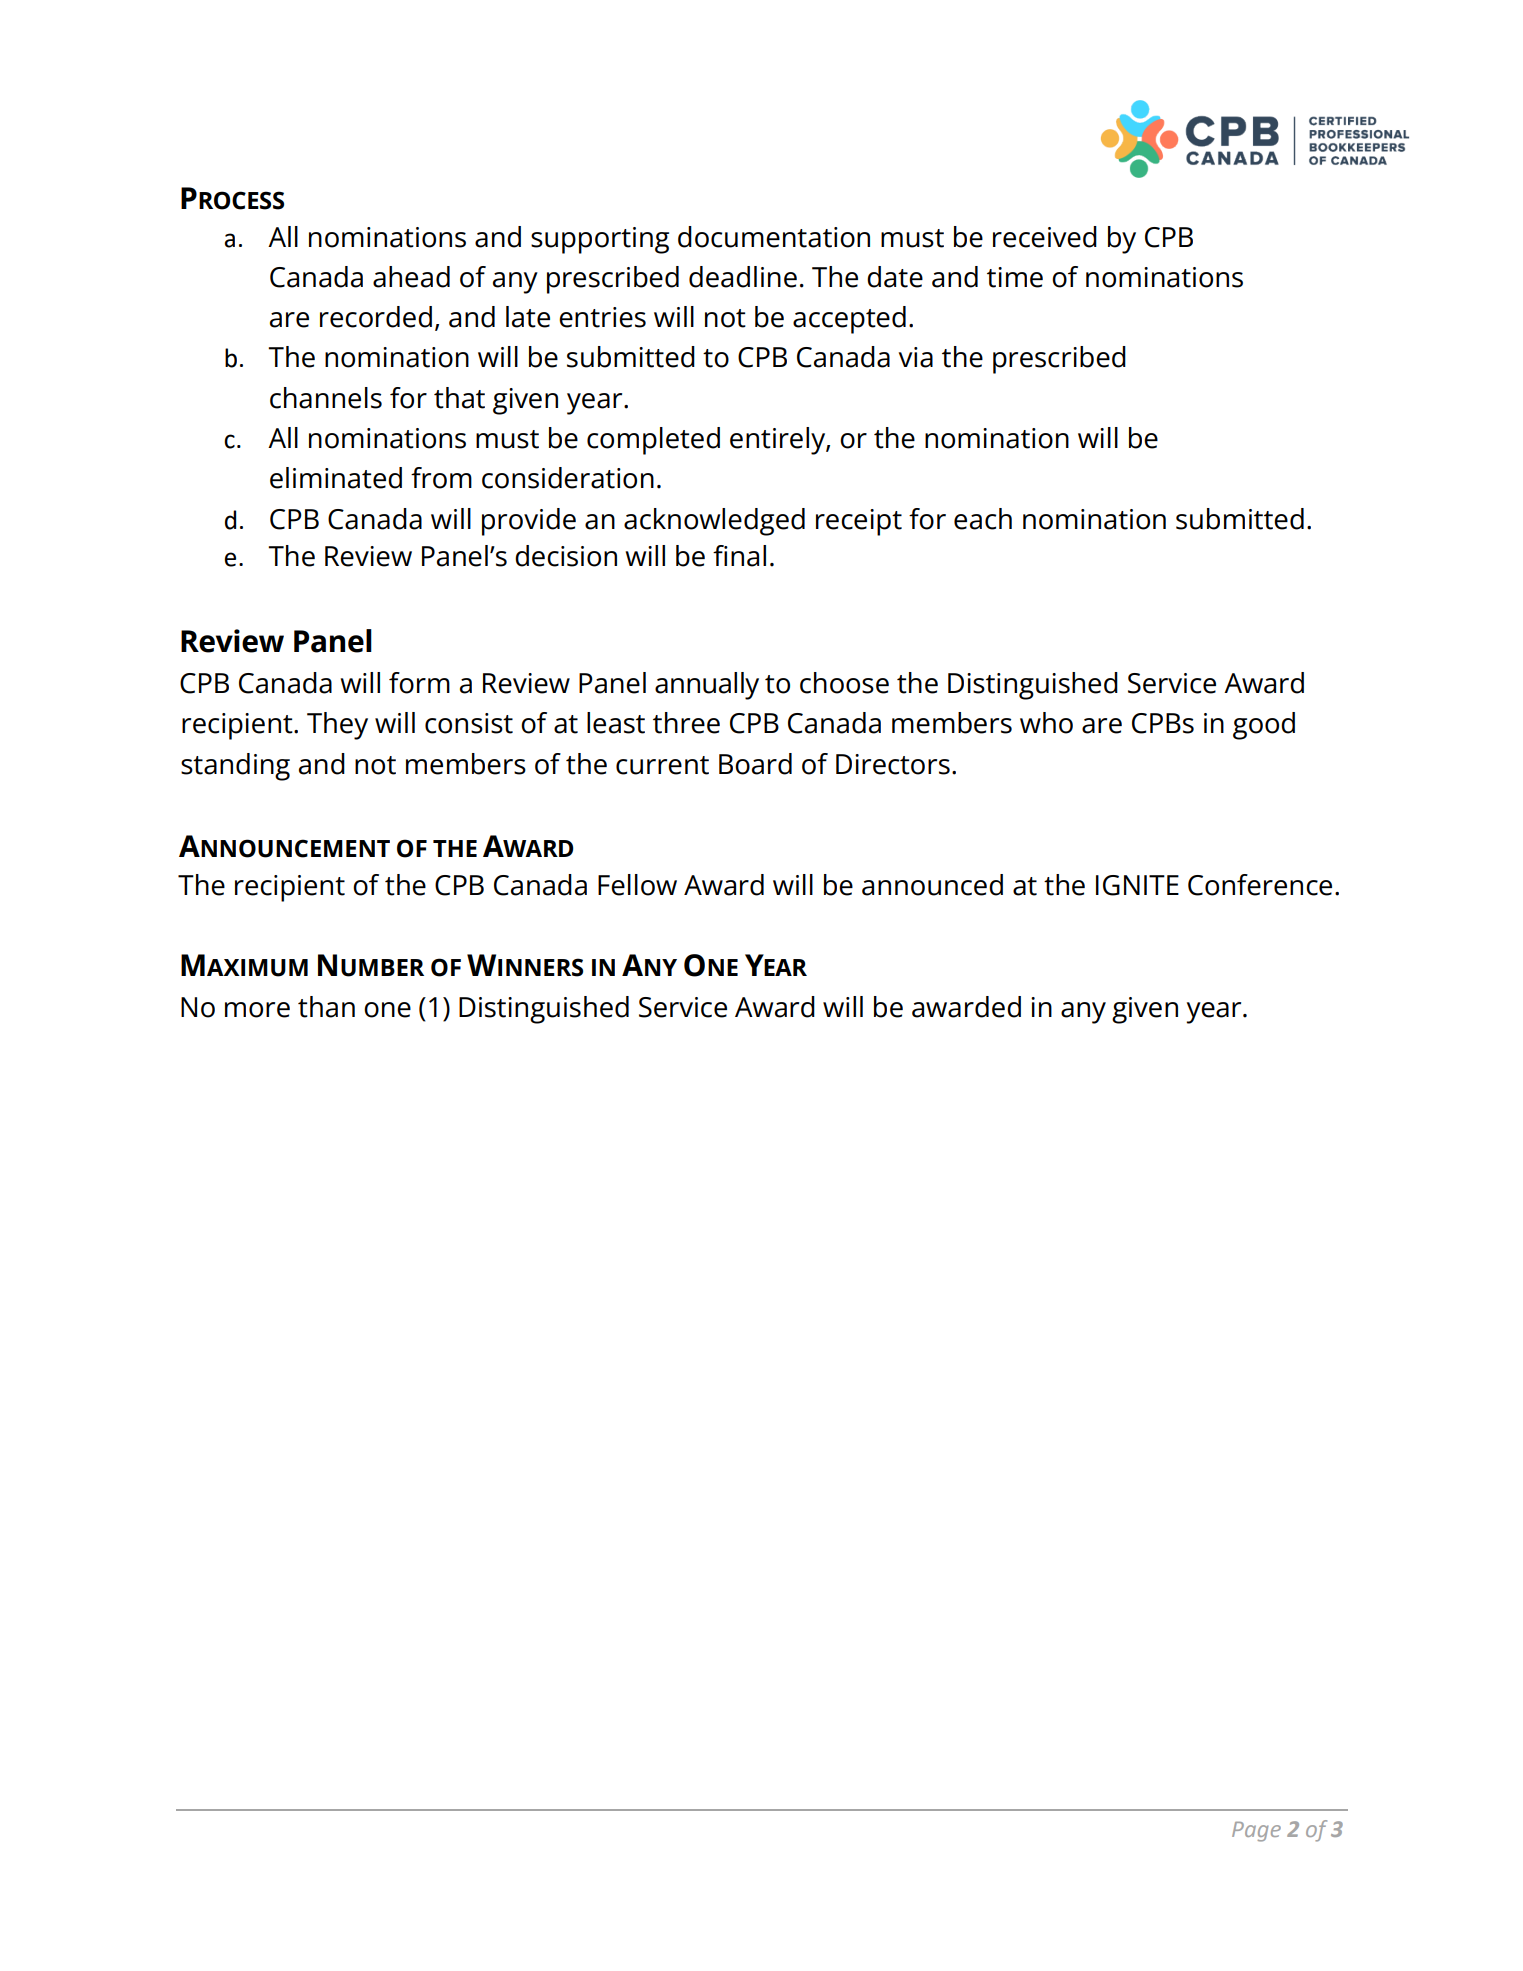 Image resolution: width=1523 pixels, height=1971 pixels. I want to click on deadline, so click(743, 277).
